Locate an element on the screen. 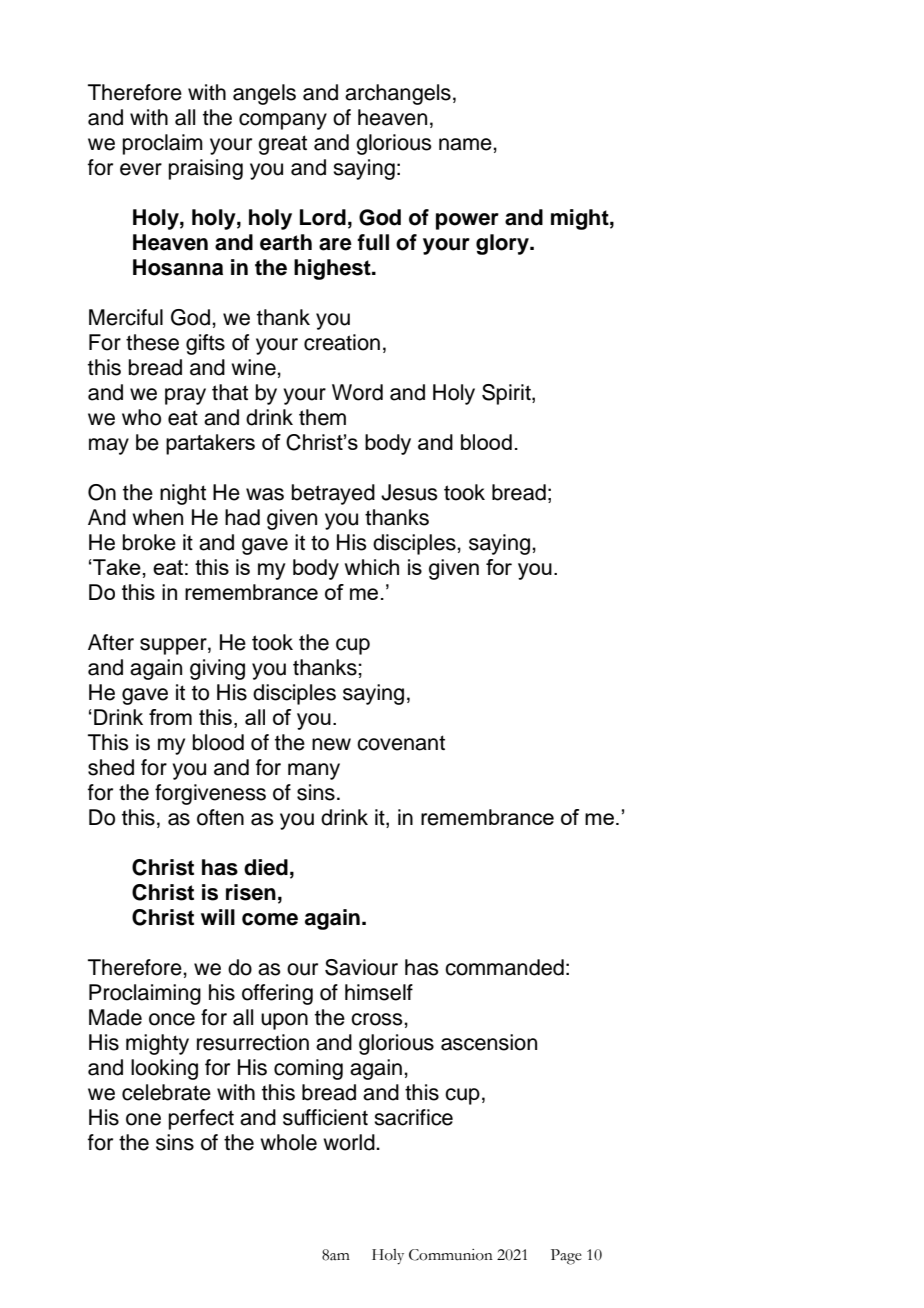 The height and width of the screenshot is (1308, 924). when is located at coordinates (157, 517).
